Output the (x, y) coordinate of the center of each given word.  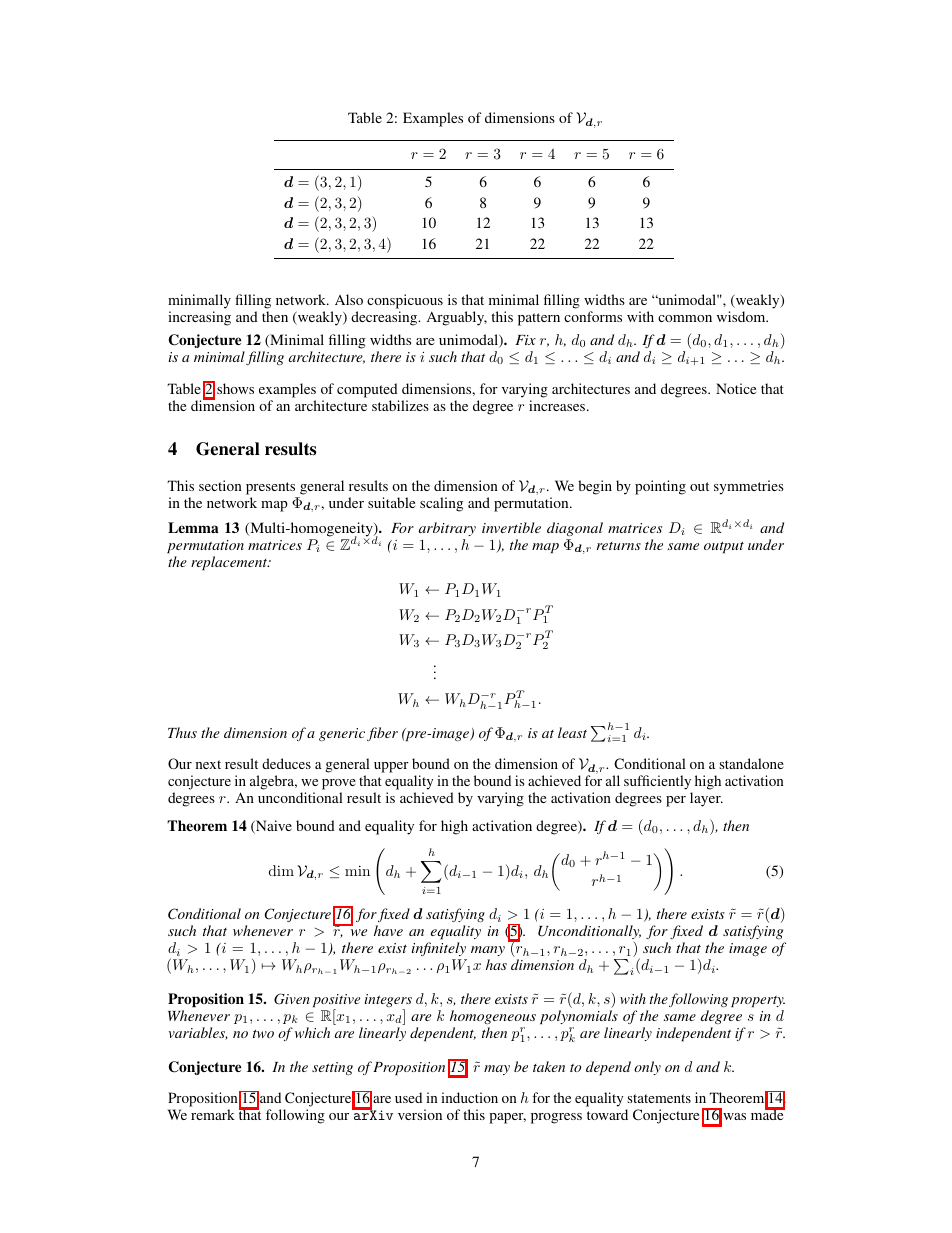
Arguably (457, 318)
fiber (382, 734)
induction (469, 1097)
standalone (751, 763)
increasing (199, 318)
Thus (182, 732)
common (685, 318)
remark (213, 1114)
